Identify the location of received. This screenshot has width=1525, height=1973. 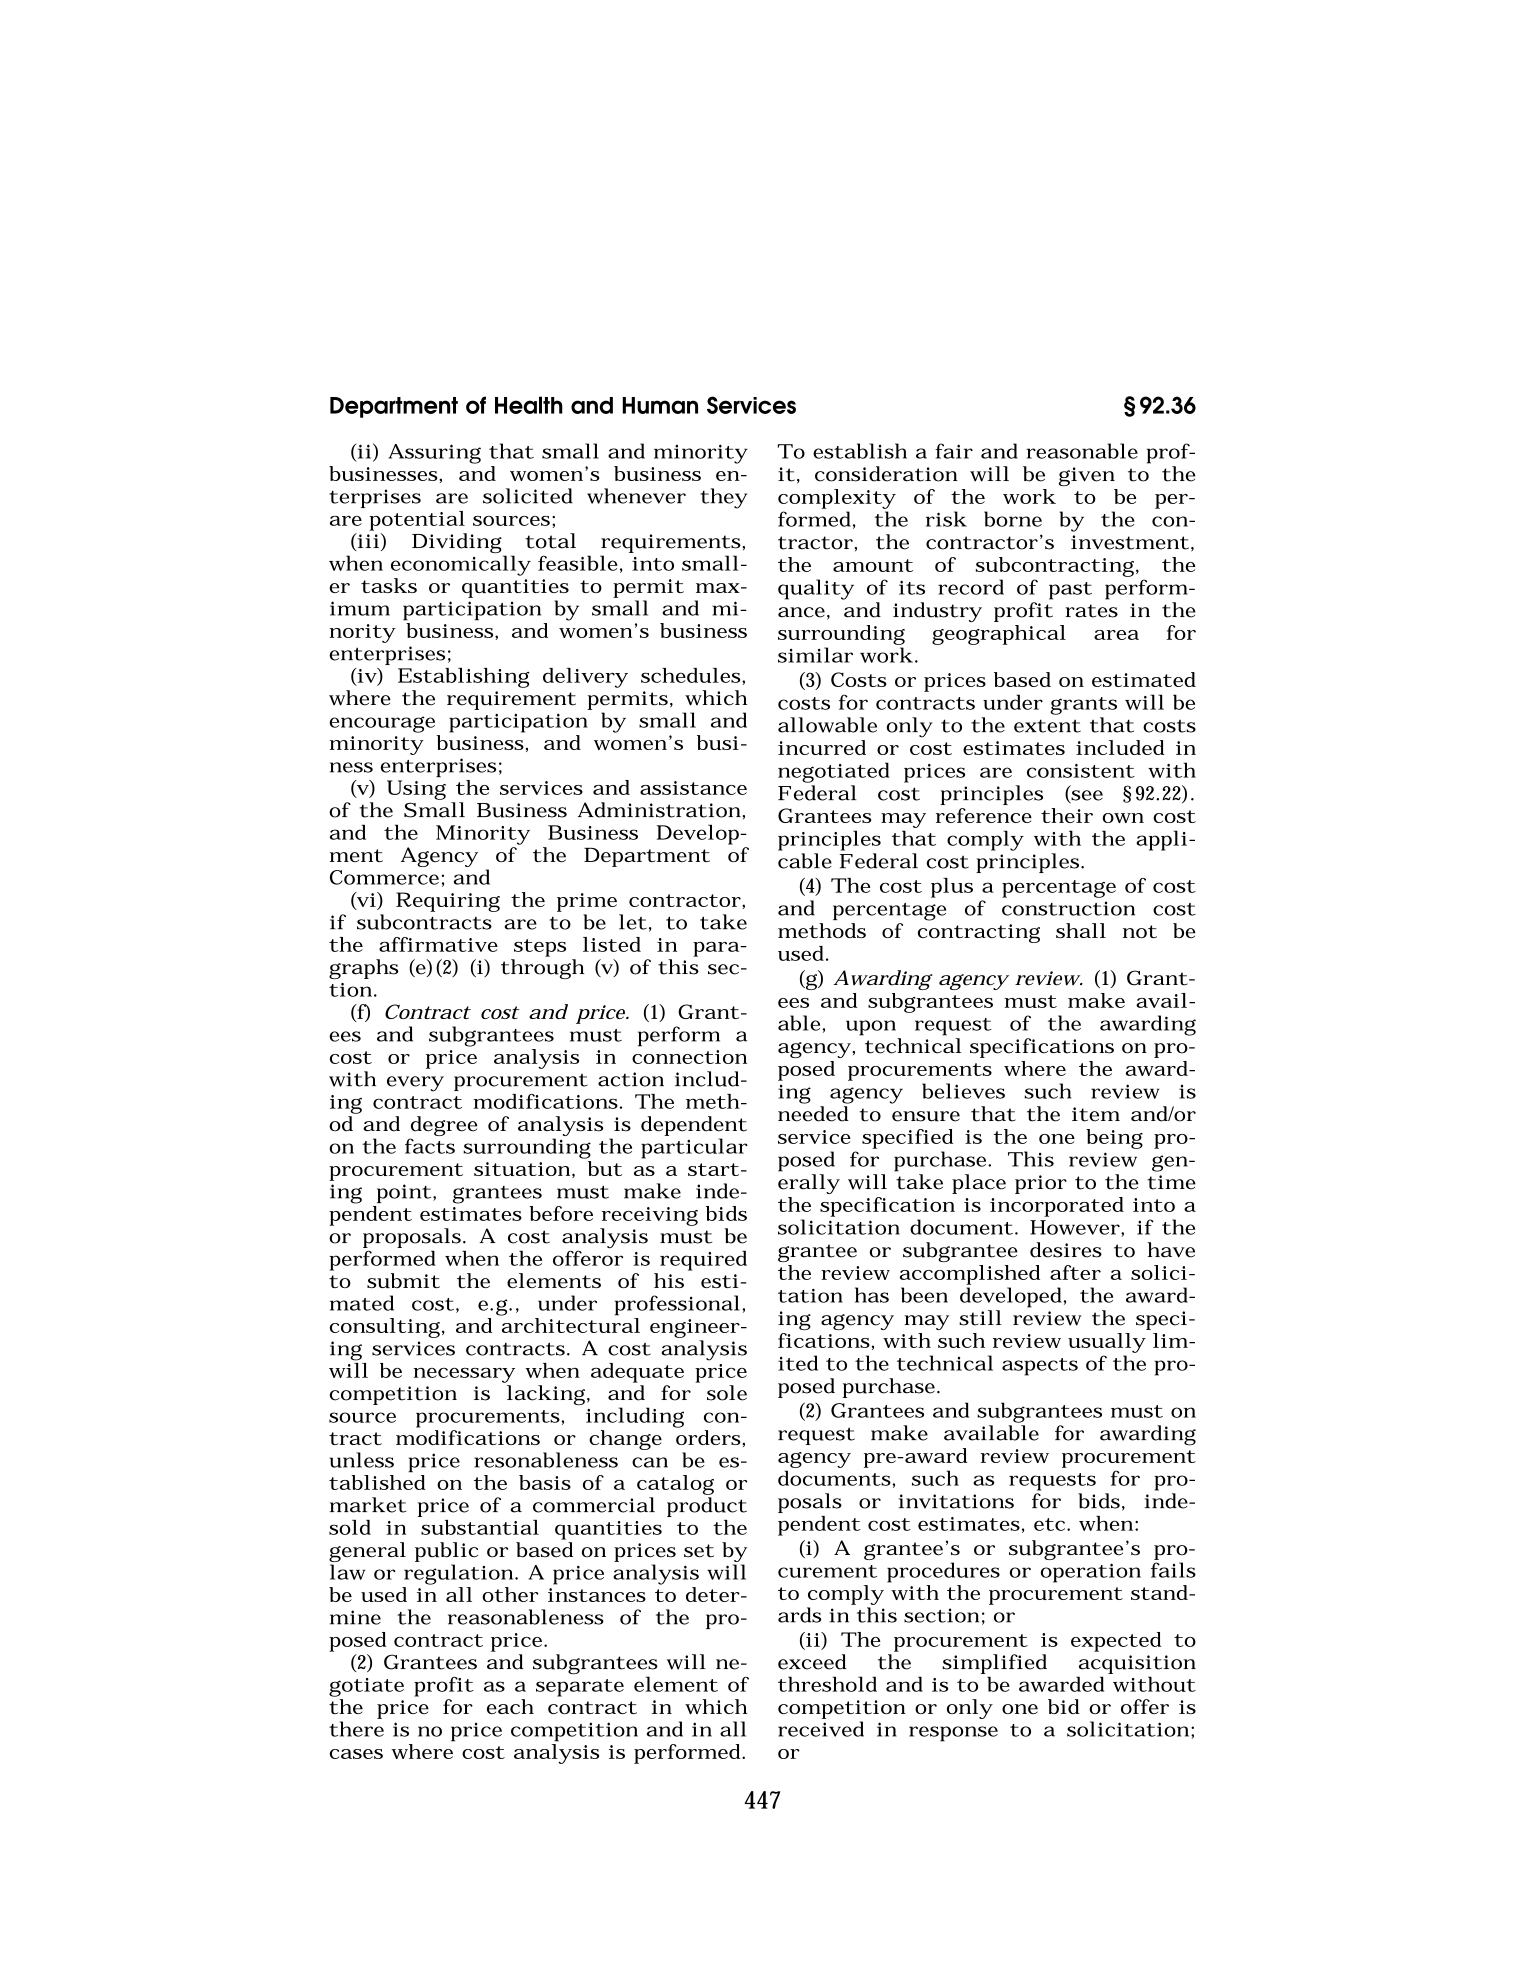
(821, 1729).
